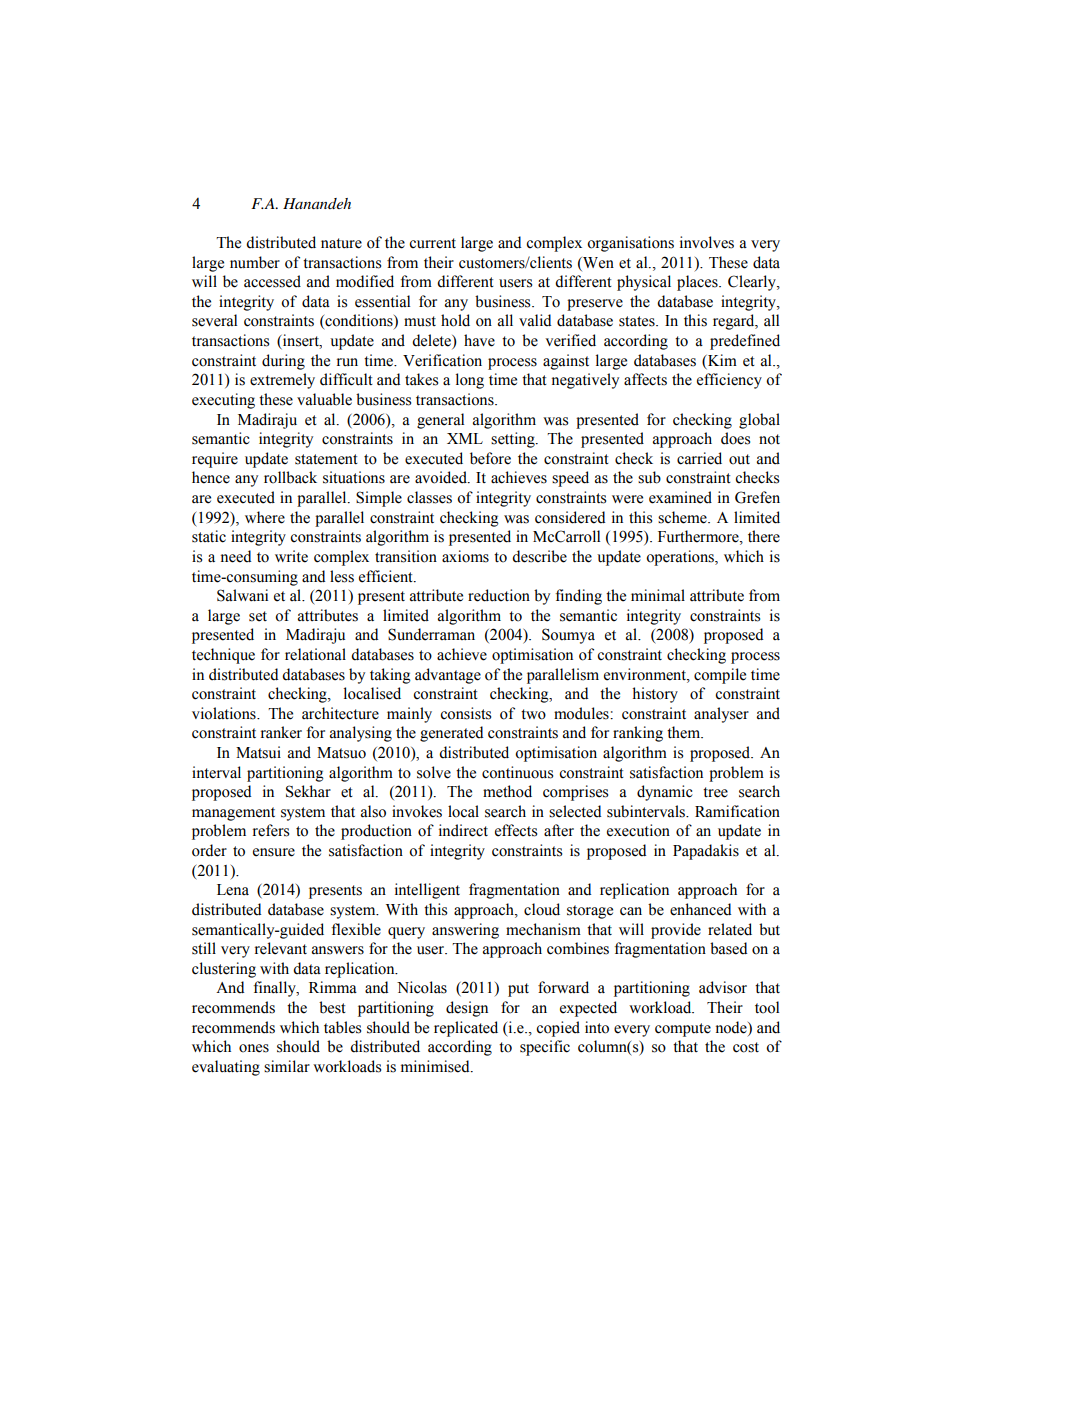 The height and width of the screenshot is (1411, 1090). I want to click on advantage, so click(448, 676).
